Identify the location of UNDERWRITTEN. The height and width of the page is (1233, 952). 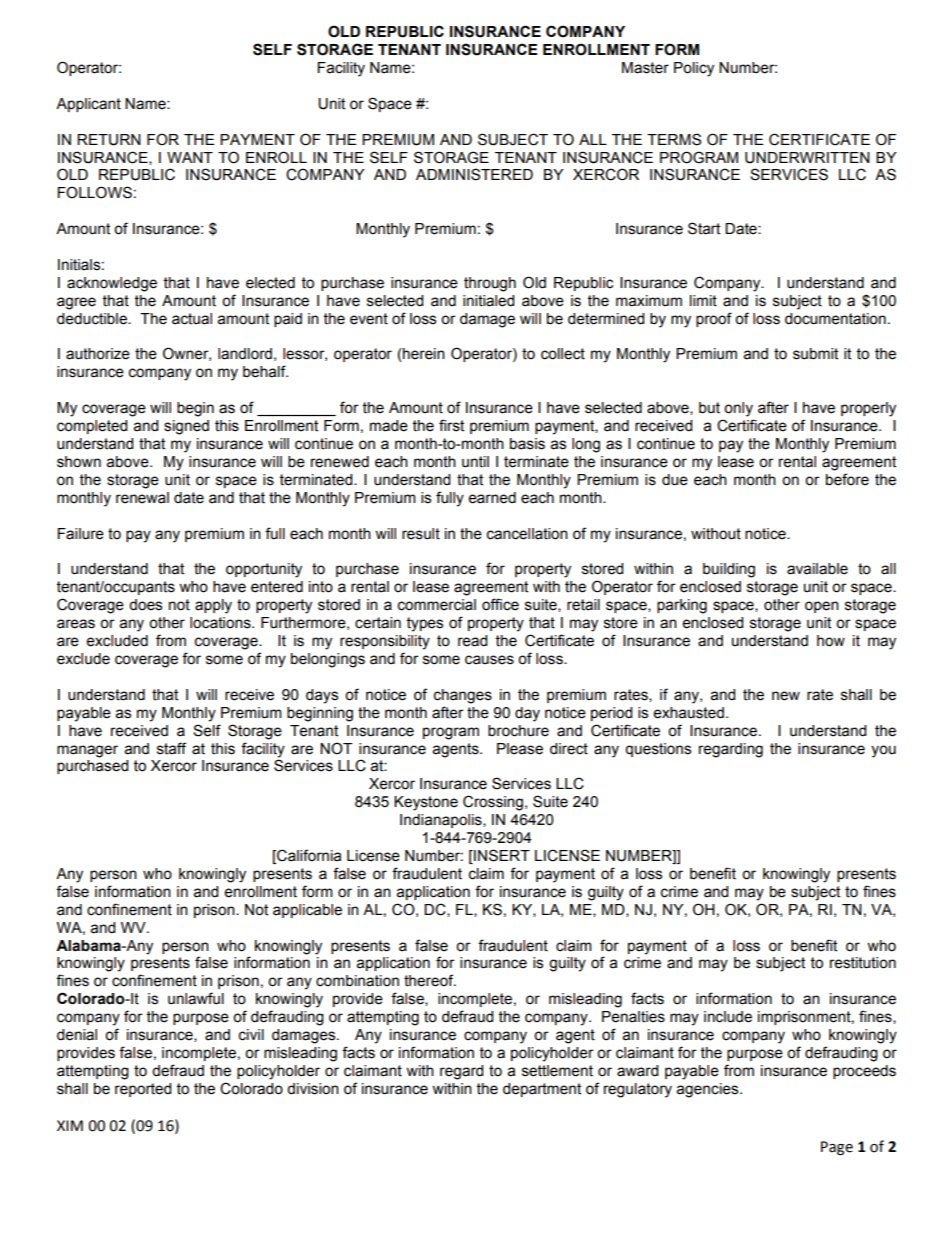
(807, 158).
